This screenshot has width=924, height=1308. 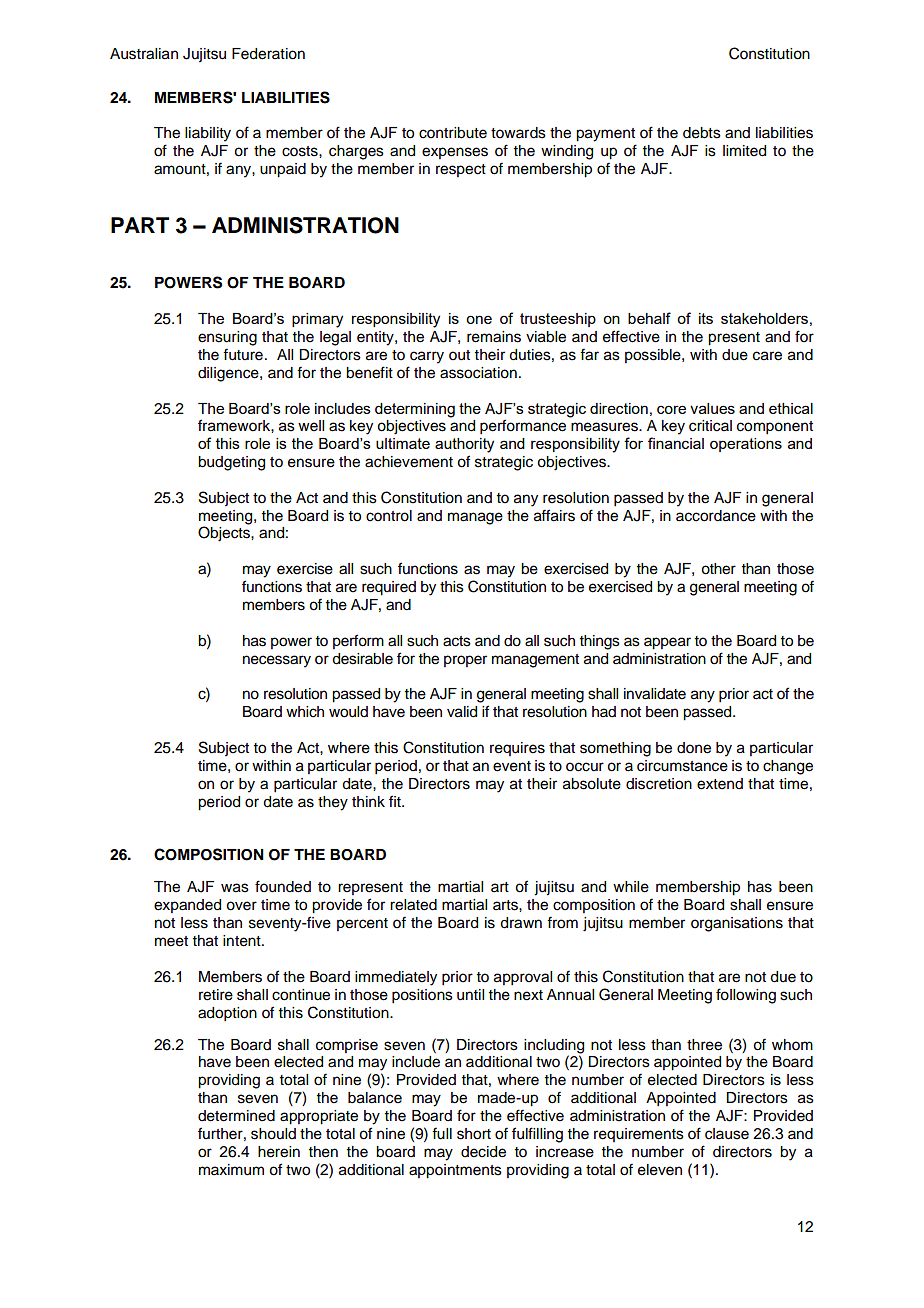 I want to click on liability, so click(x=208, y=134).
